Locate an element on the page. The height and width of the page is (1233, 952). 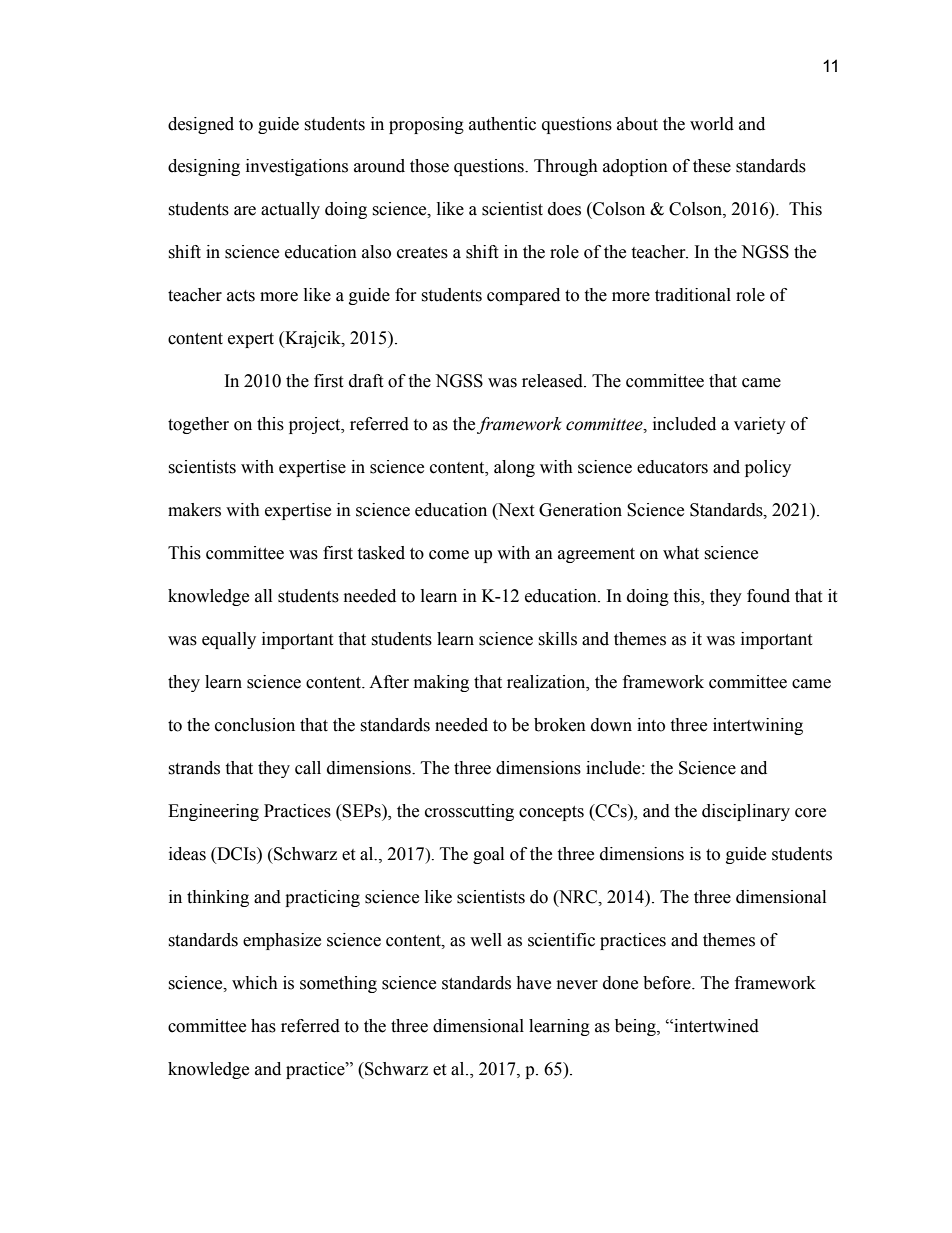
these is located at coordinates (712, 166).
